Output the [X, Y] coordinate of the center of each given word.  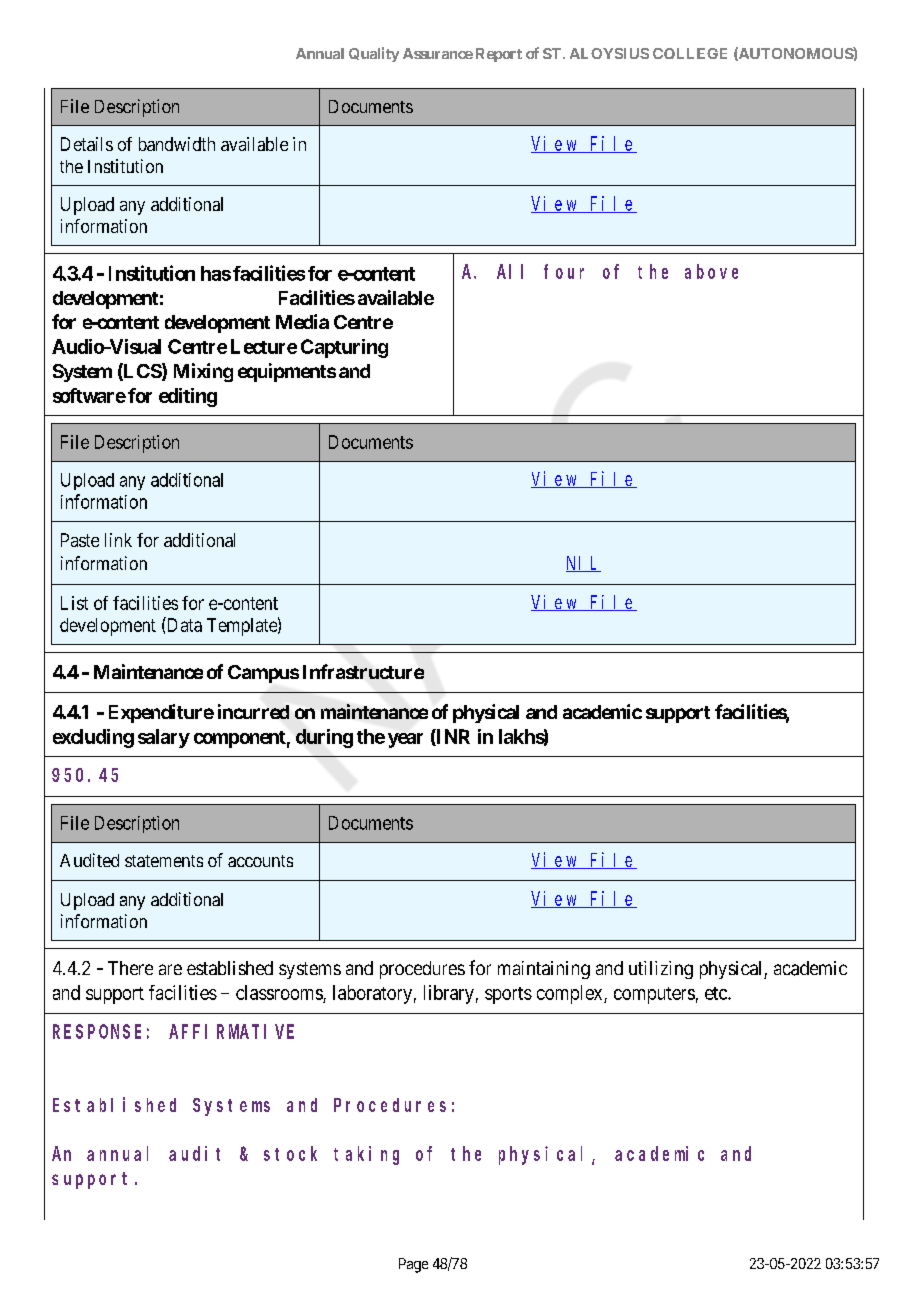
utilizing [661, 970]
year [405, 740]
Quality [374, 54]
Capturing [344, 348]
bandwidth [177, 144]
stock [290, 1153]
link [118, 540]
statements [164, 861]
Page [413, 1265]
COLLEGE [690, 53]
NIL [583, 564]
